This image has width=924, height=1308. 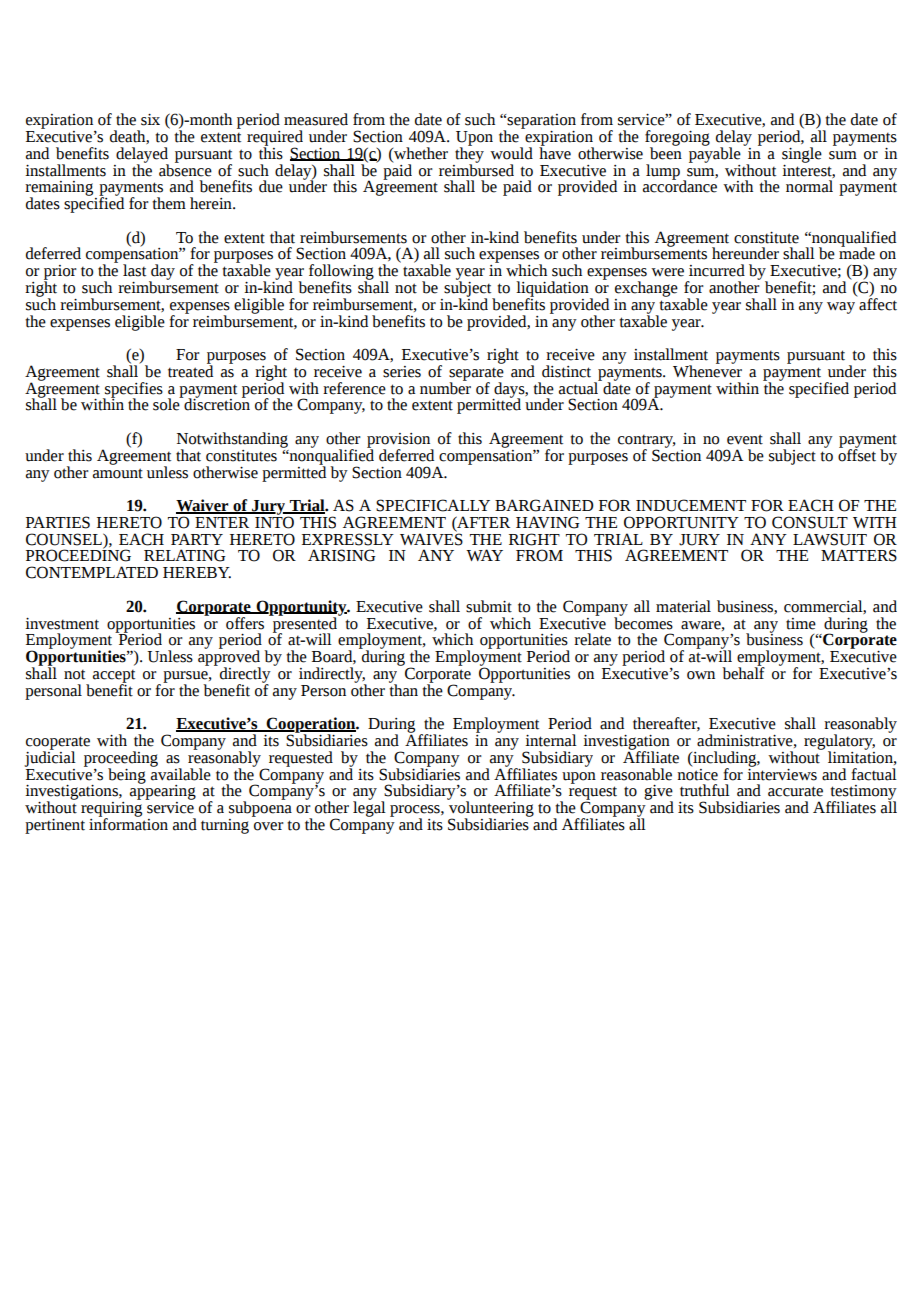 I want to click on event, so click(x=745, y=439).
